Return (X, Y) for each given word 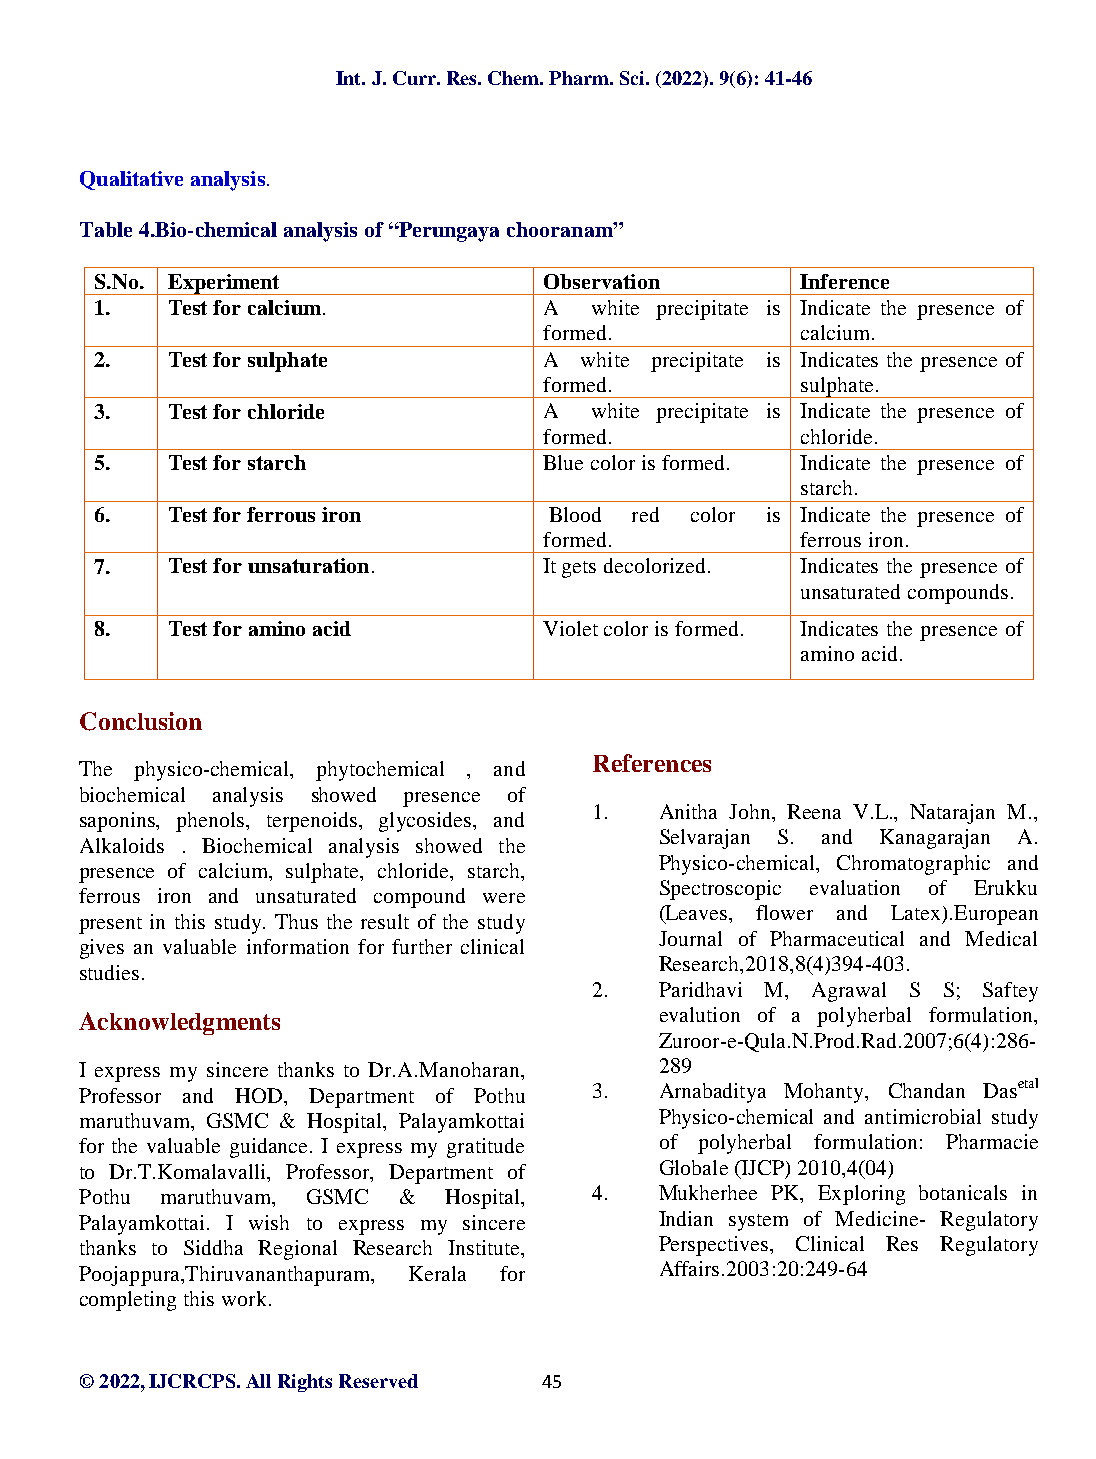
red (645, 514)
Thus (296, 921)
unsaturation (308, 565)
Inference (844, 281)
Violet (570, 628)
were (504, 898)
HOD (260, 1095)
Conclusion (141, 721)
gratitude (485, 1148)
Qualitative (131, 180)
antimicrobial (923, 1116)
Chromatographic (913, 865)
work (244, 1298)
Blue (563, 462)
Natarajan (952, 814)
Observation (602, 281)
